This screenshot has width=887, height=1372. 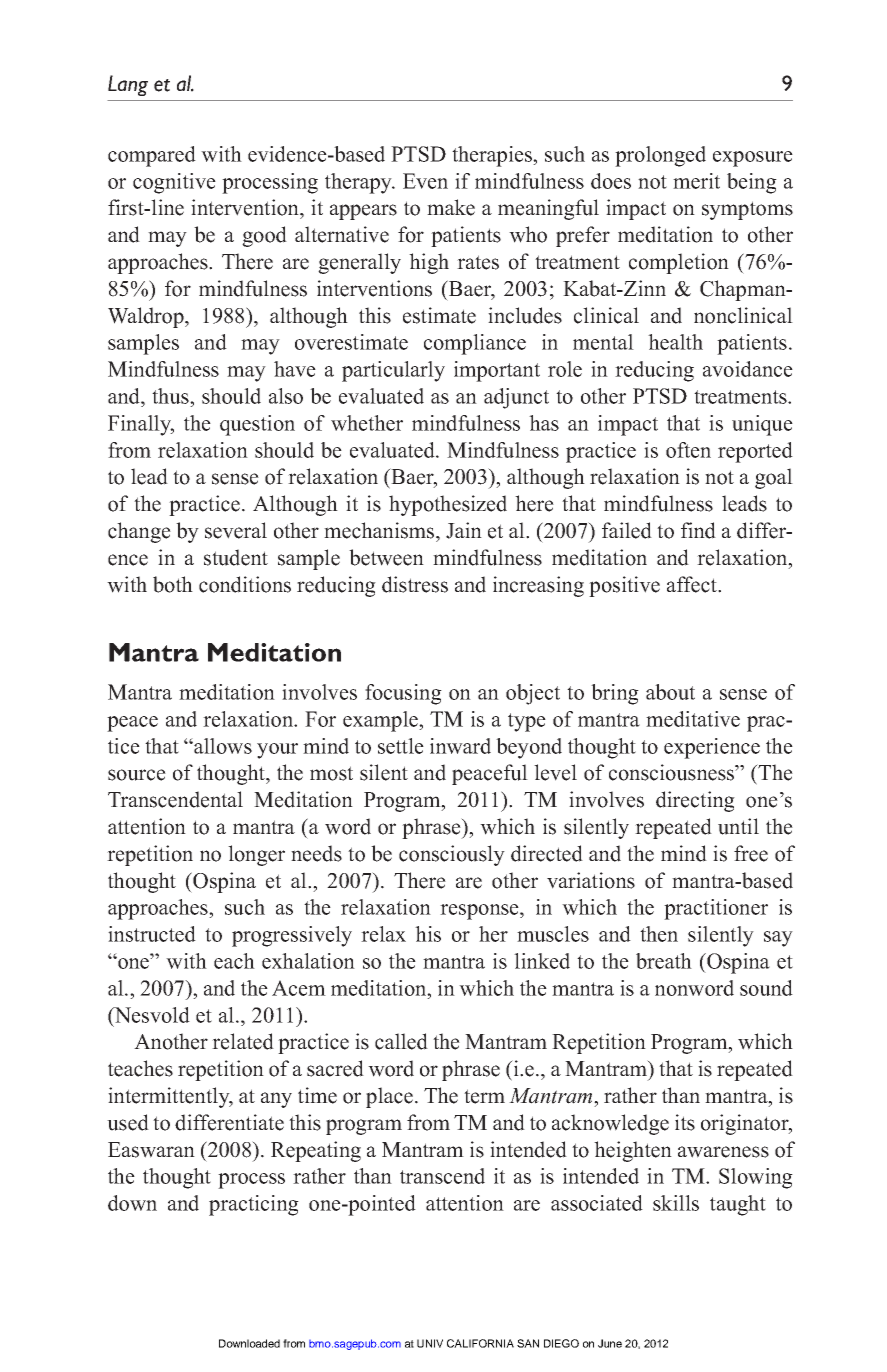 I want to click on compared, so click(x=152, y=156).
